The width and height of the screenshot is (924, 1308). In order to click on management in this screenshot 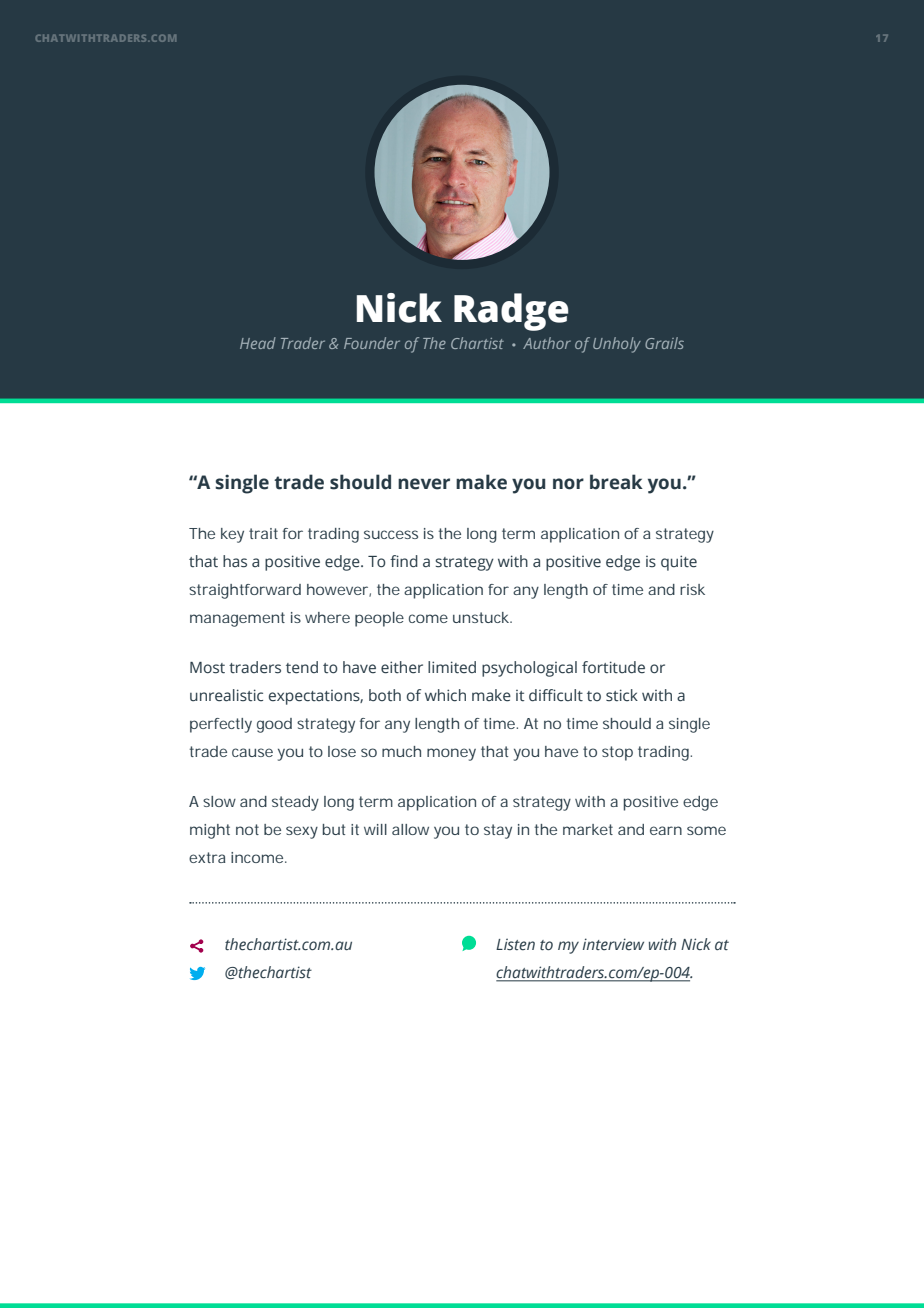, I will do `click(237, 619)`.
